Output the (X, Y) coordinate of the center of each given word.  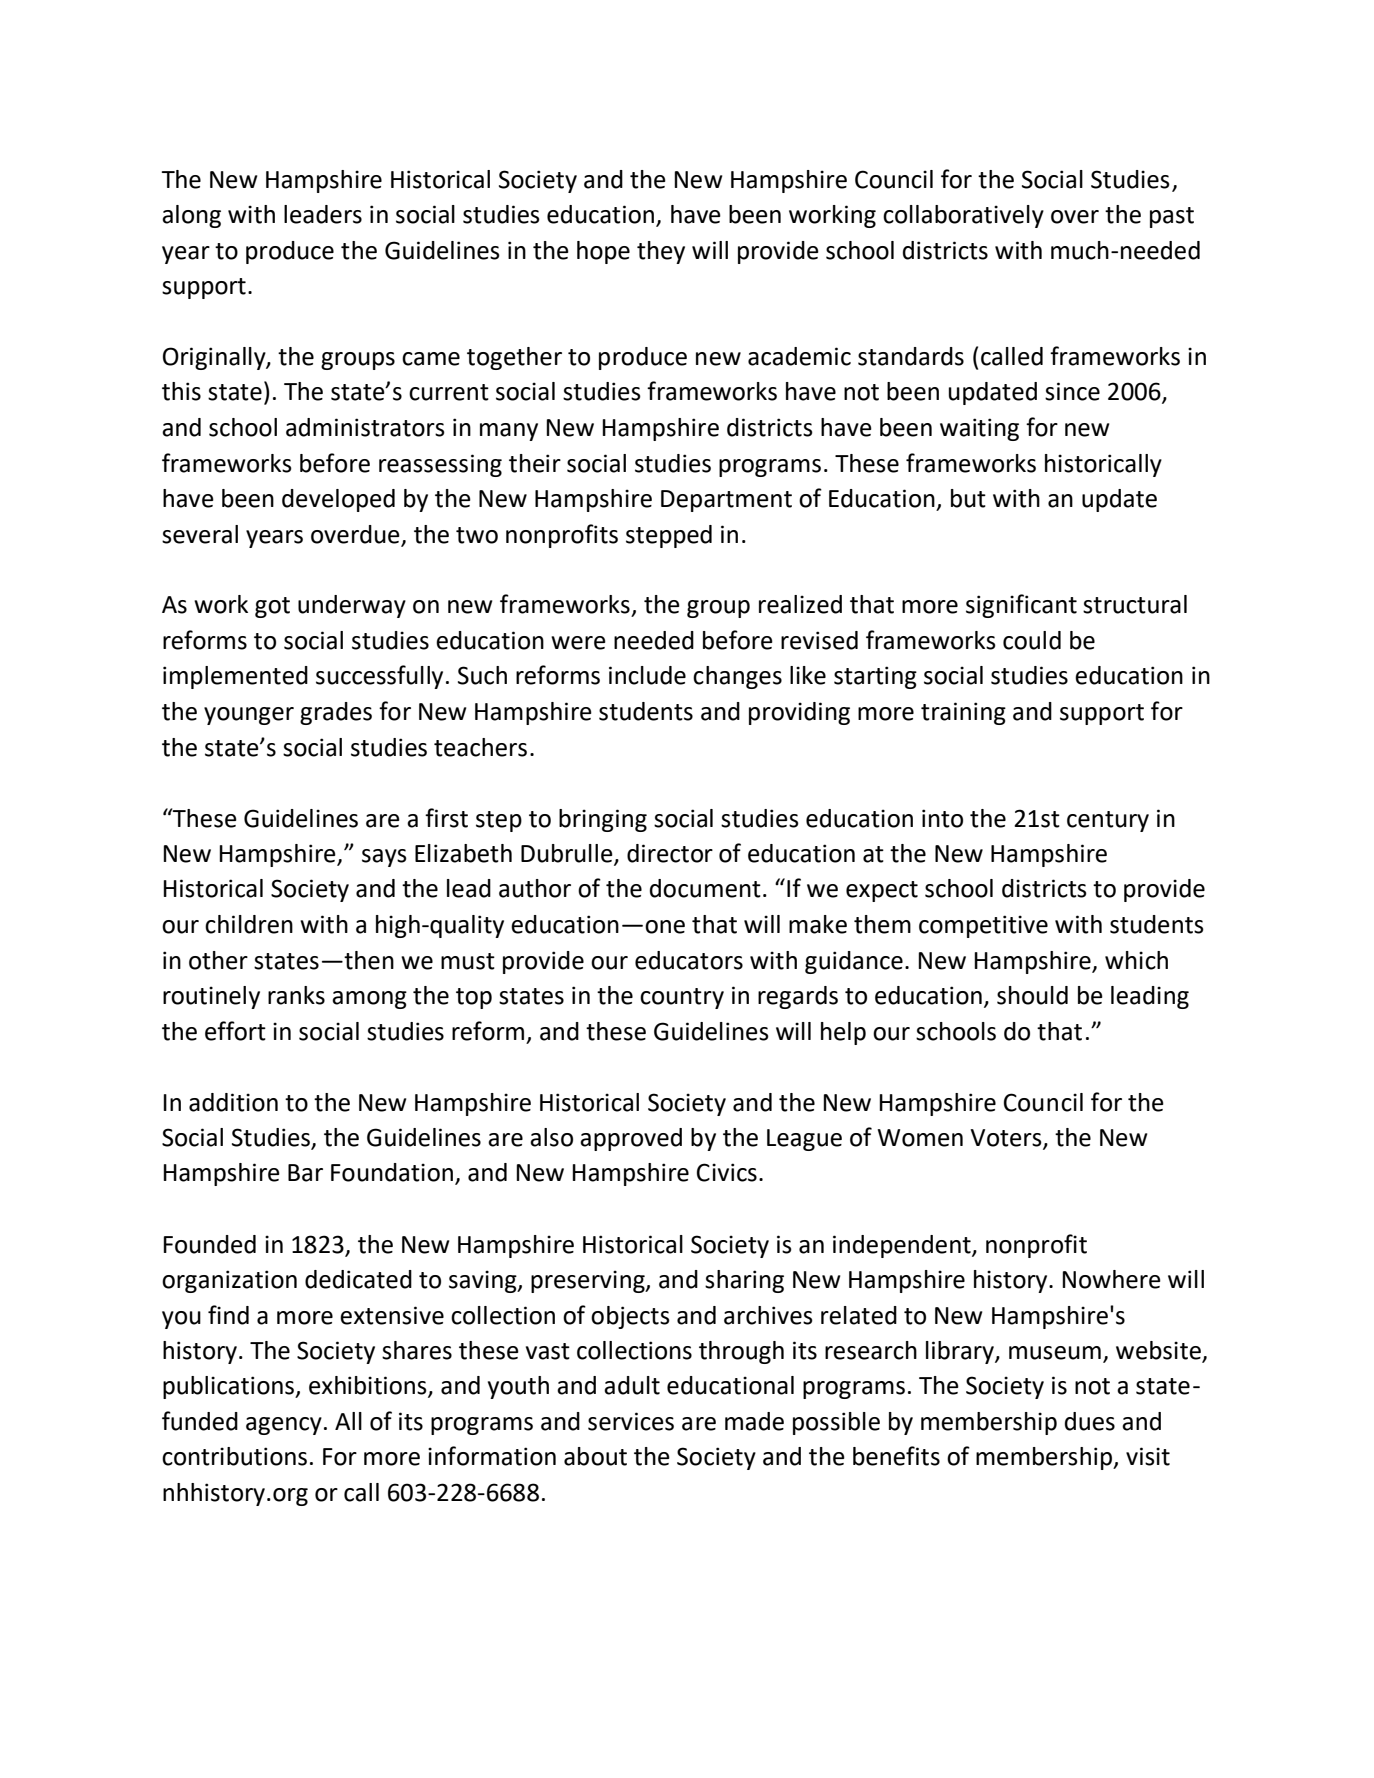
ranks (296, 995)
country (682, 998)
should (1032, 995)
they (661, 252)
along (191, 216)
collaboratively (963, 216)
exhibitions (369, 1386)
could (1032, 640)
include (647, 675)
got (272, 607)
